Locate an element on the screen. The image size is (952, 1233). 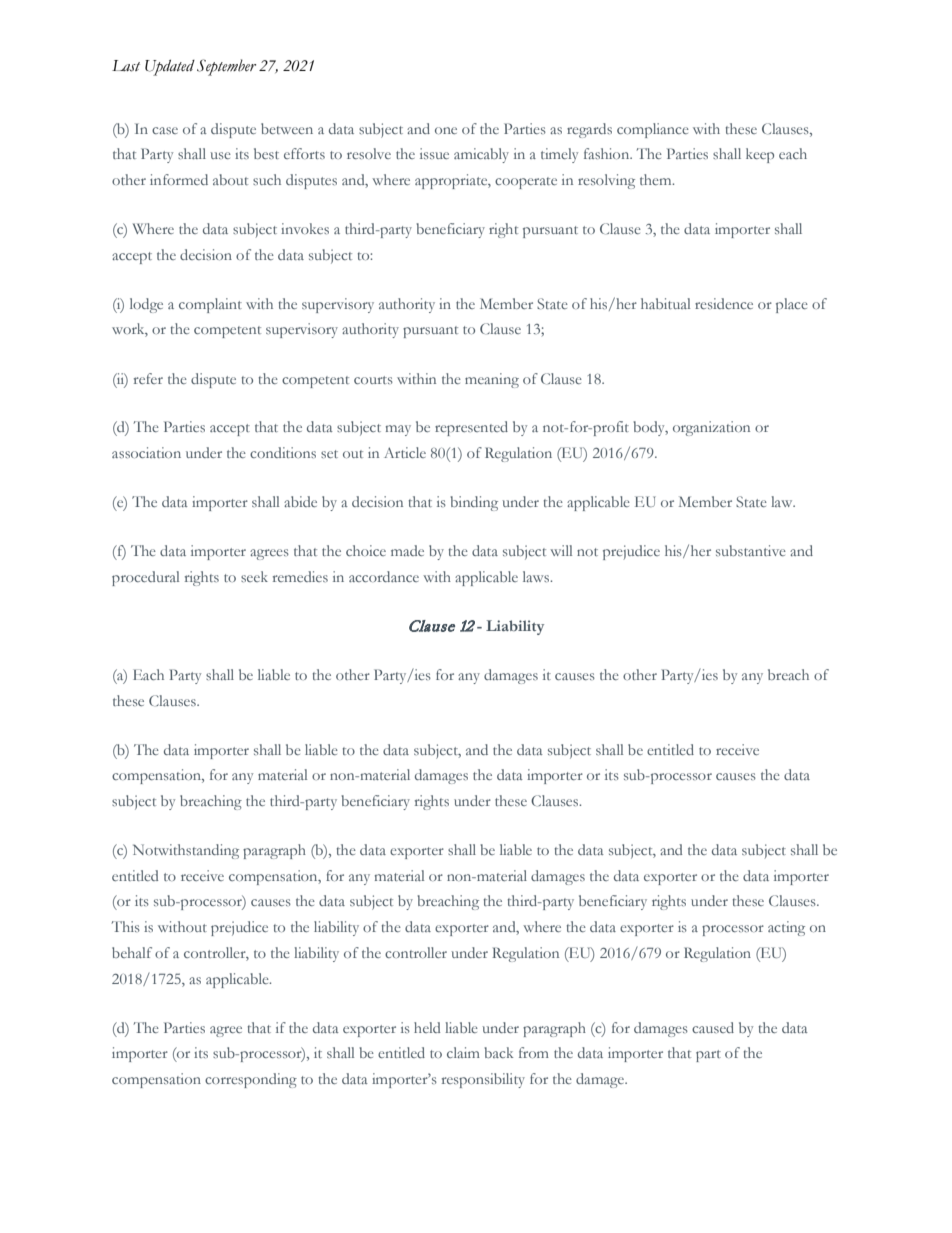
held is located at coordinates (427, 1027).
